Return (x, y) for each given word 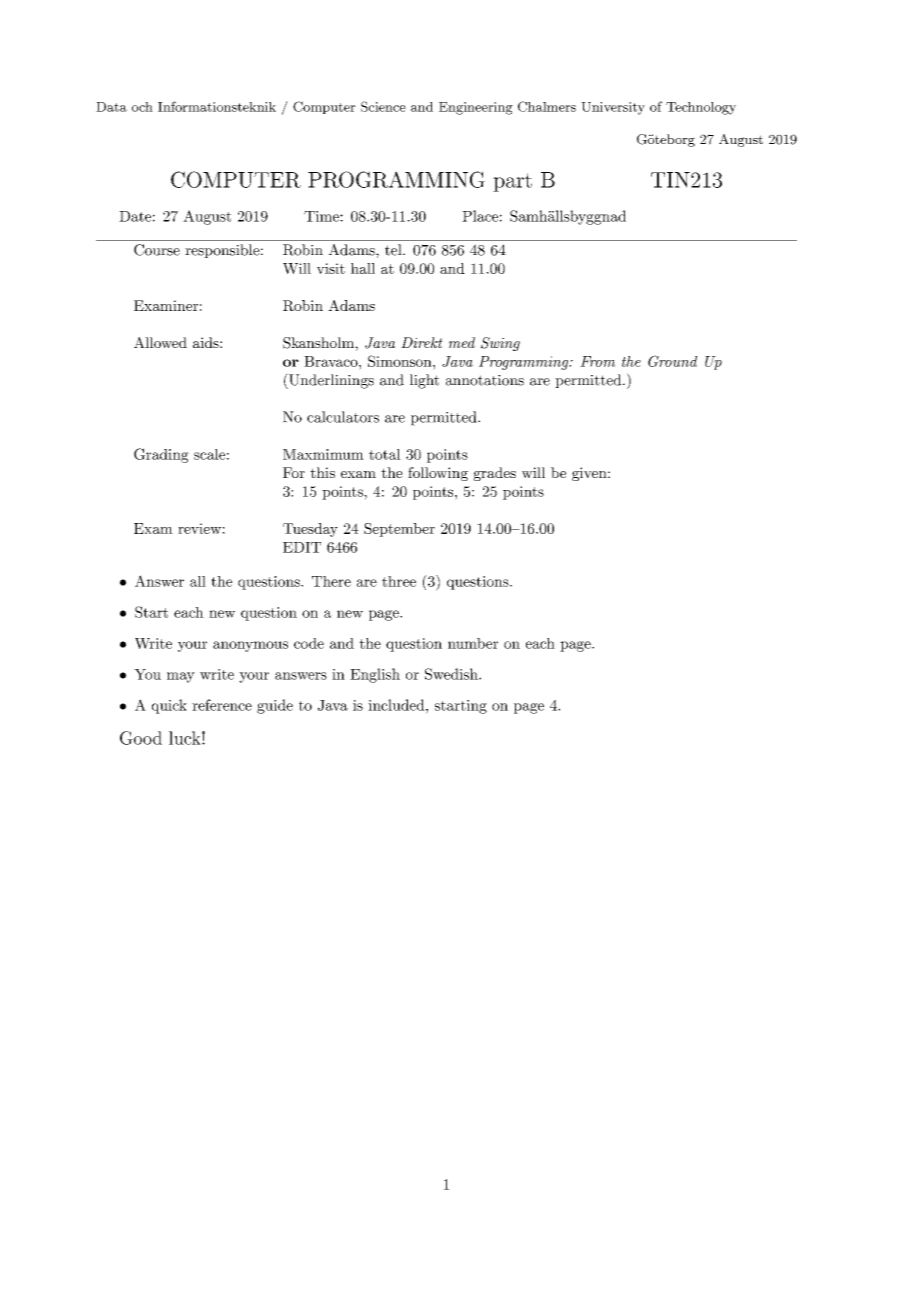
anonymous (250, 646)
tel (394, 250)
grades (494, 474)
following (438, 474)
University (613, 108)
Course (157, 250)
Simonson (401, 361)
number (473, 643)
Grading (161, 455)
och (142, 107)
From (597, 361)
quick (169, 706)
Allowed (160, 342)
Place (480, 216)
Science (383, 106)
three (399, 581)
